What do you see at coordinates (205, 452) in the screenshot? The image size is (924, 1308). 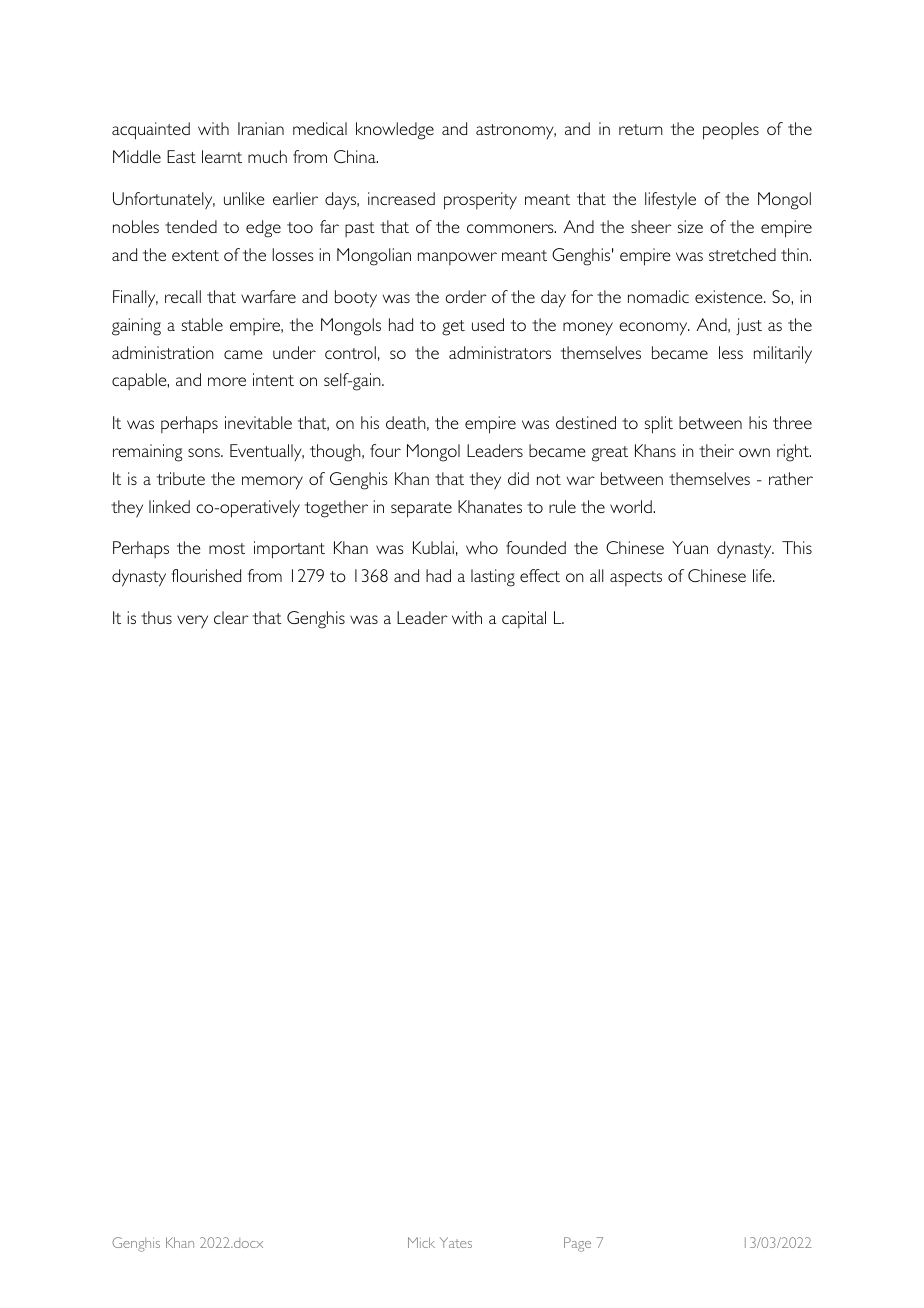 I see `sons` at bounding box center [205, 452].
